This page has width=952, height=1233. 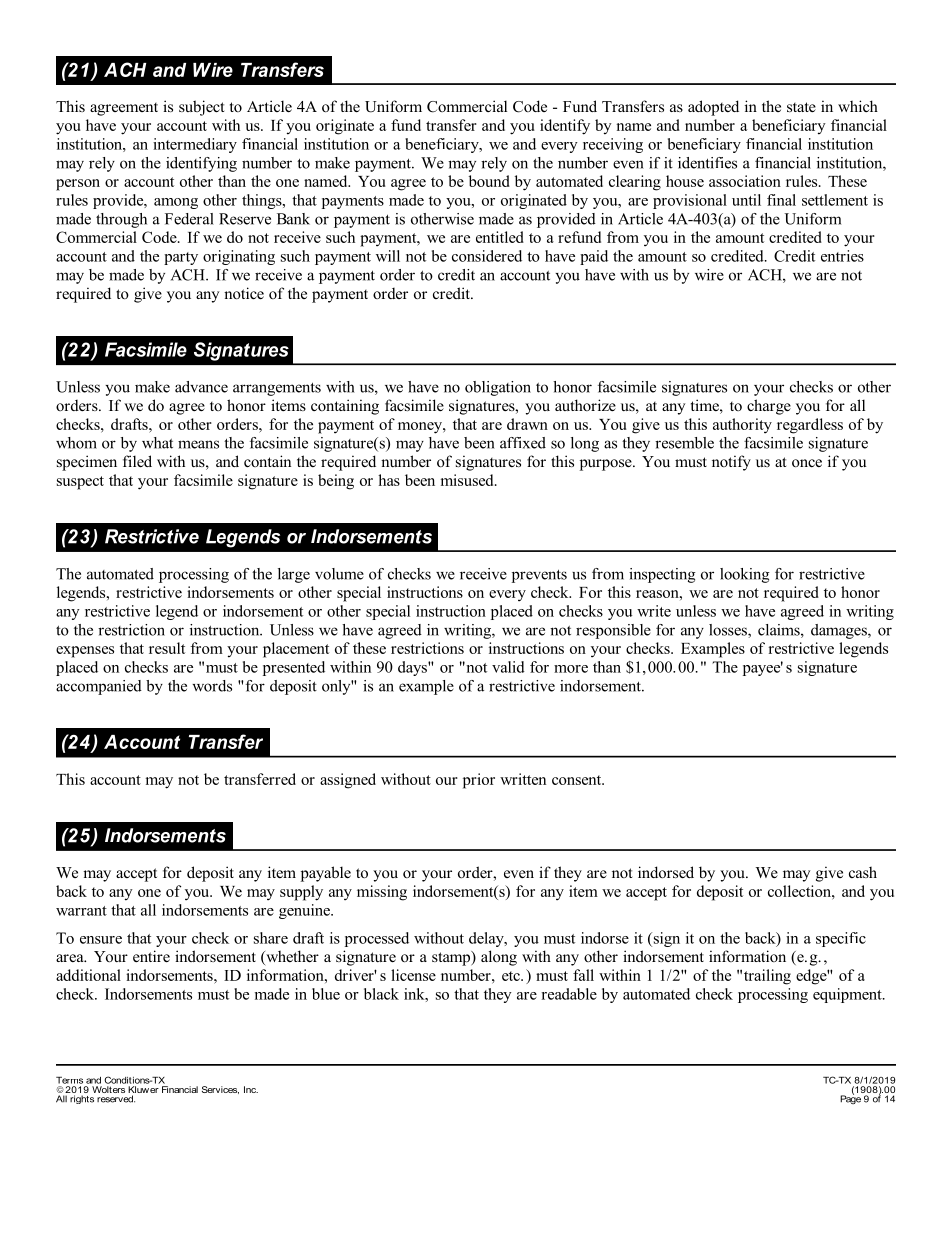 I want to click on result, so click(x=167, y=648).
